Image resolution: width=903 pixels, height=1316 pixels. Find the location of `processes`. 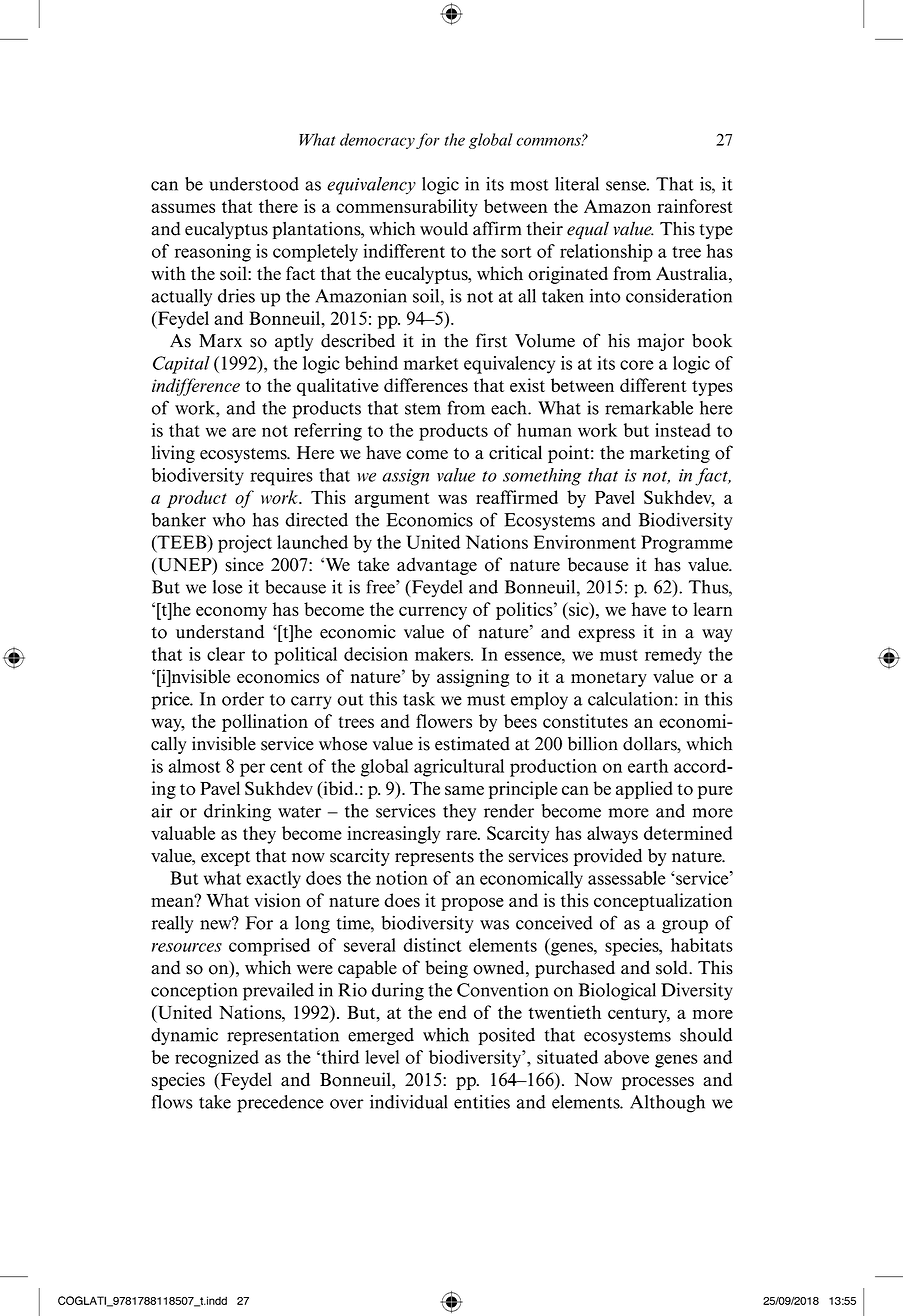

processes is located at coordinates (658, 1083).
